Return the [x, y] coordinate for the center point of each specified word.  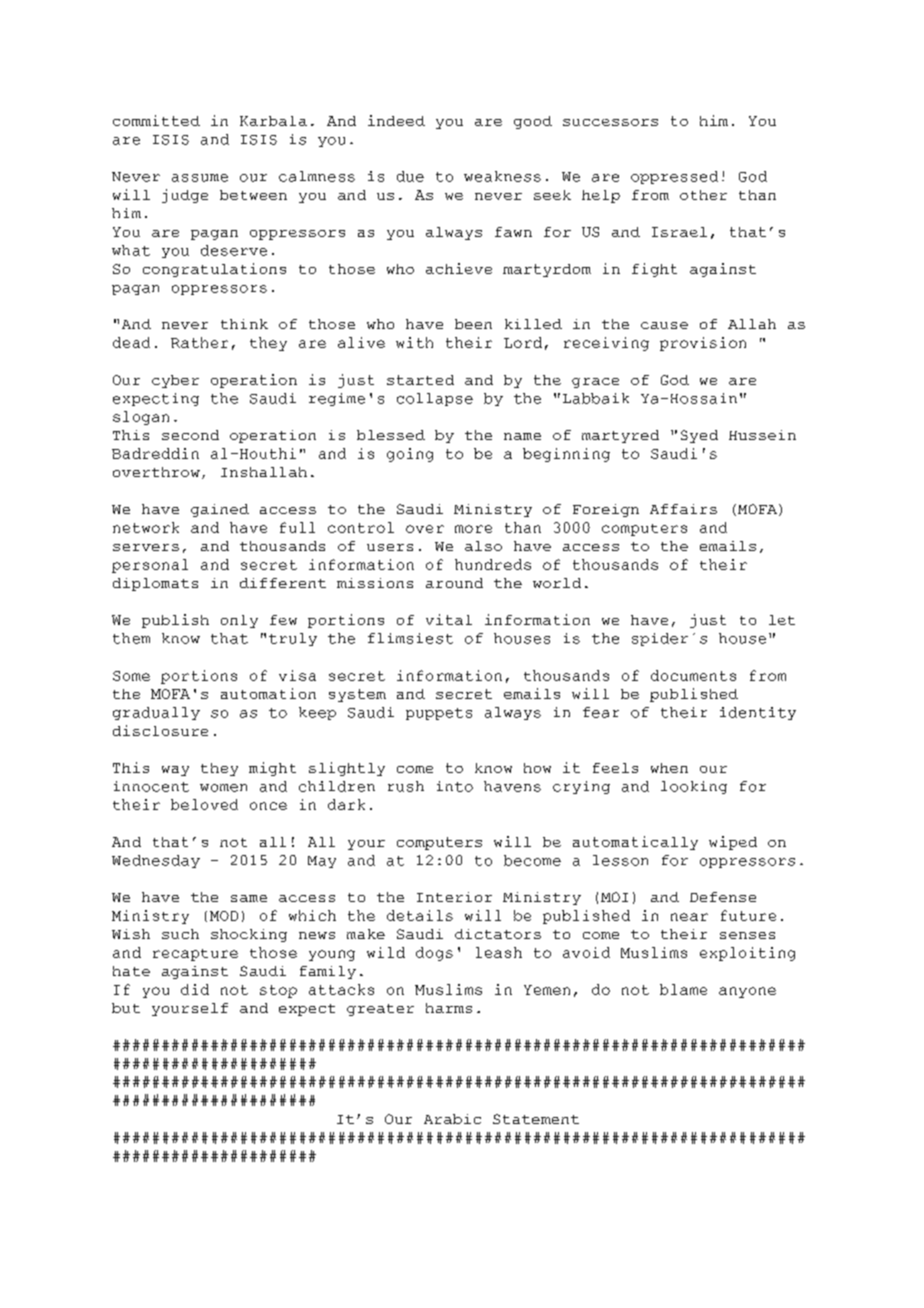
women [223, 788]
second [190, 435]
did [195, 989]
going [410, 455]
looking [694, 787]
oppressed [674, 177]
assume [200, 178]
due [410, 176]
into [455, 786]
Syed [699, 436]
